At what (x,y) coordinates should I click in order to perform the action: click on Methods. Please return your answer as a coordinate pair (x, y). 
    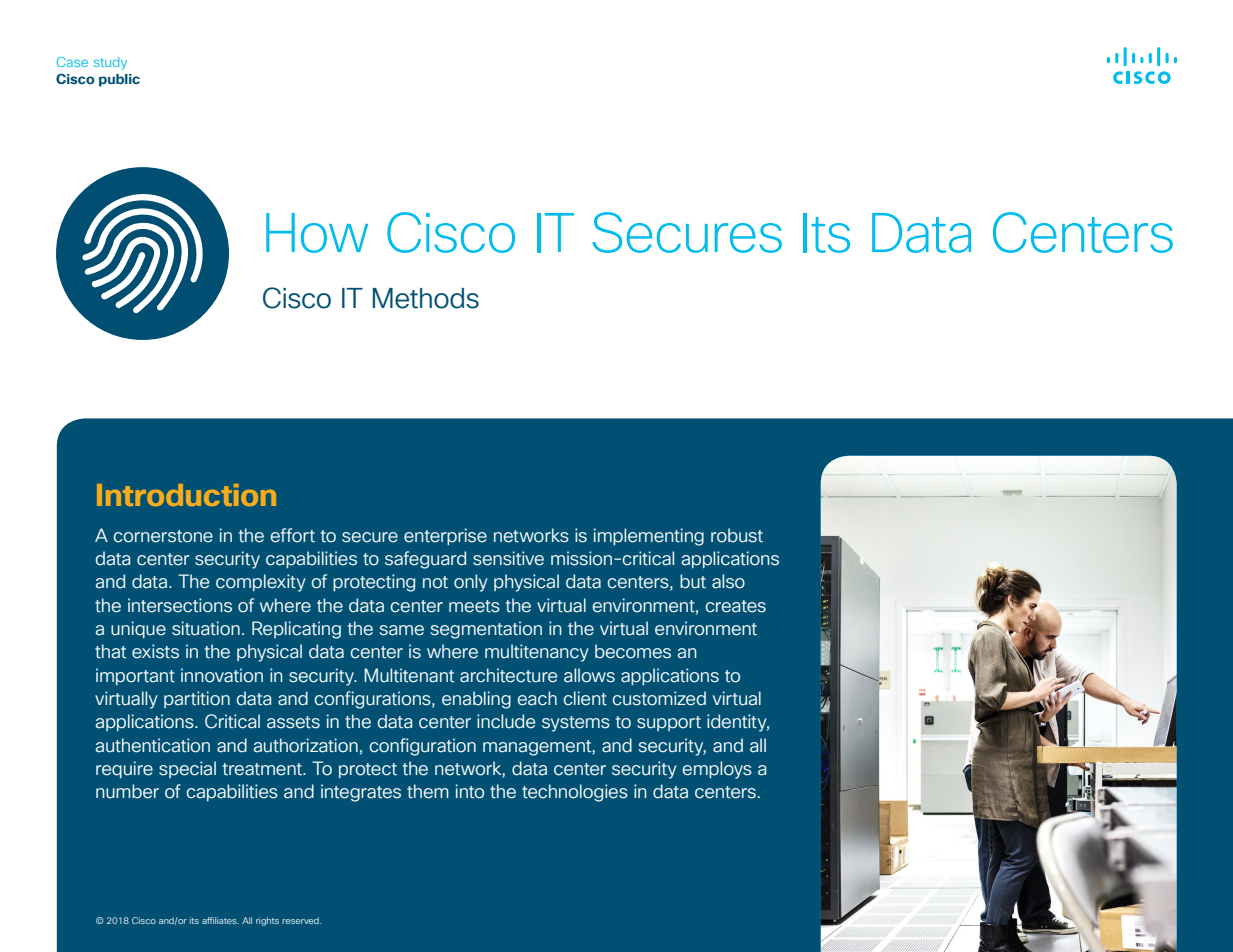
    Looking at the image, I should click on (426, 298).
